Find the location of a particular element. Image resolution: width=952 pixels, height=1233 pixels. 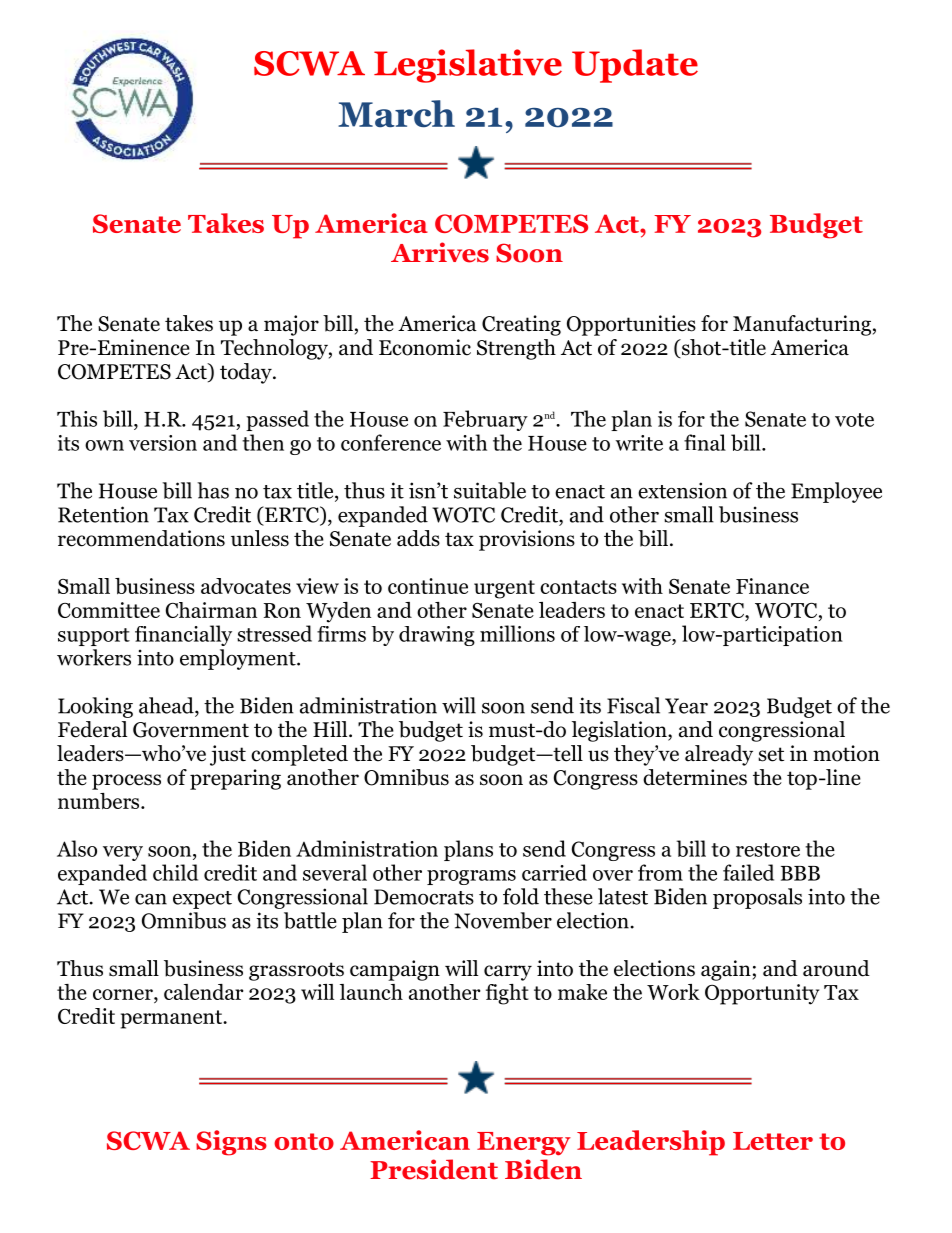

November is located at coordinates (503, 920).
